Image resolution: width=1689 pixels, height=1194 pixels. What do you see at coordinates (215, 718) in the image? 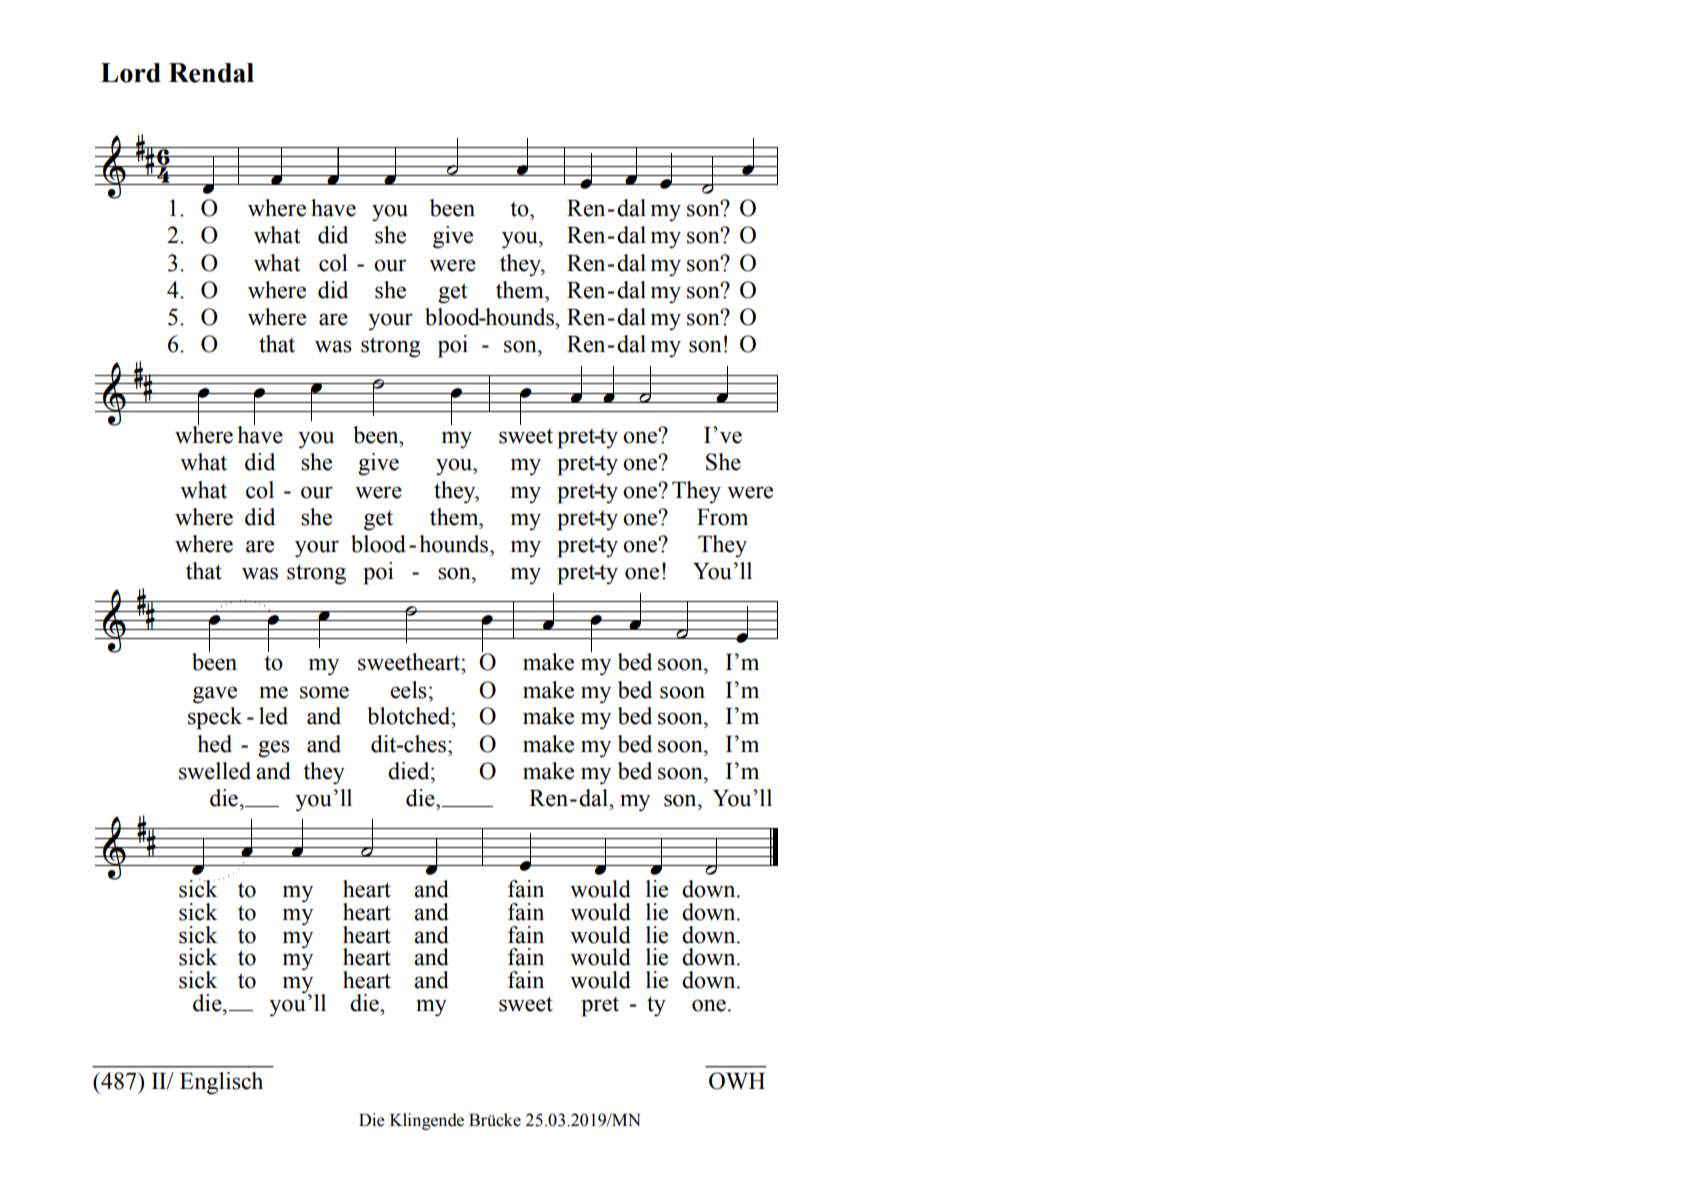
I see `speck` at bounding box center [215, 718].
